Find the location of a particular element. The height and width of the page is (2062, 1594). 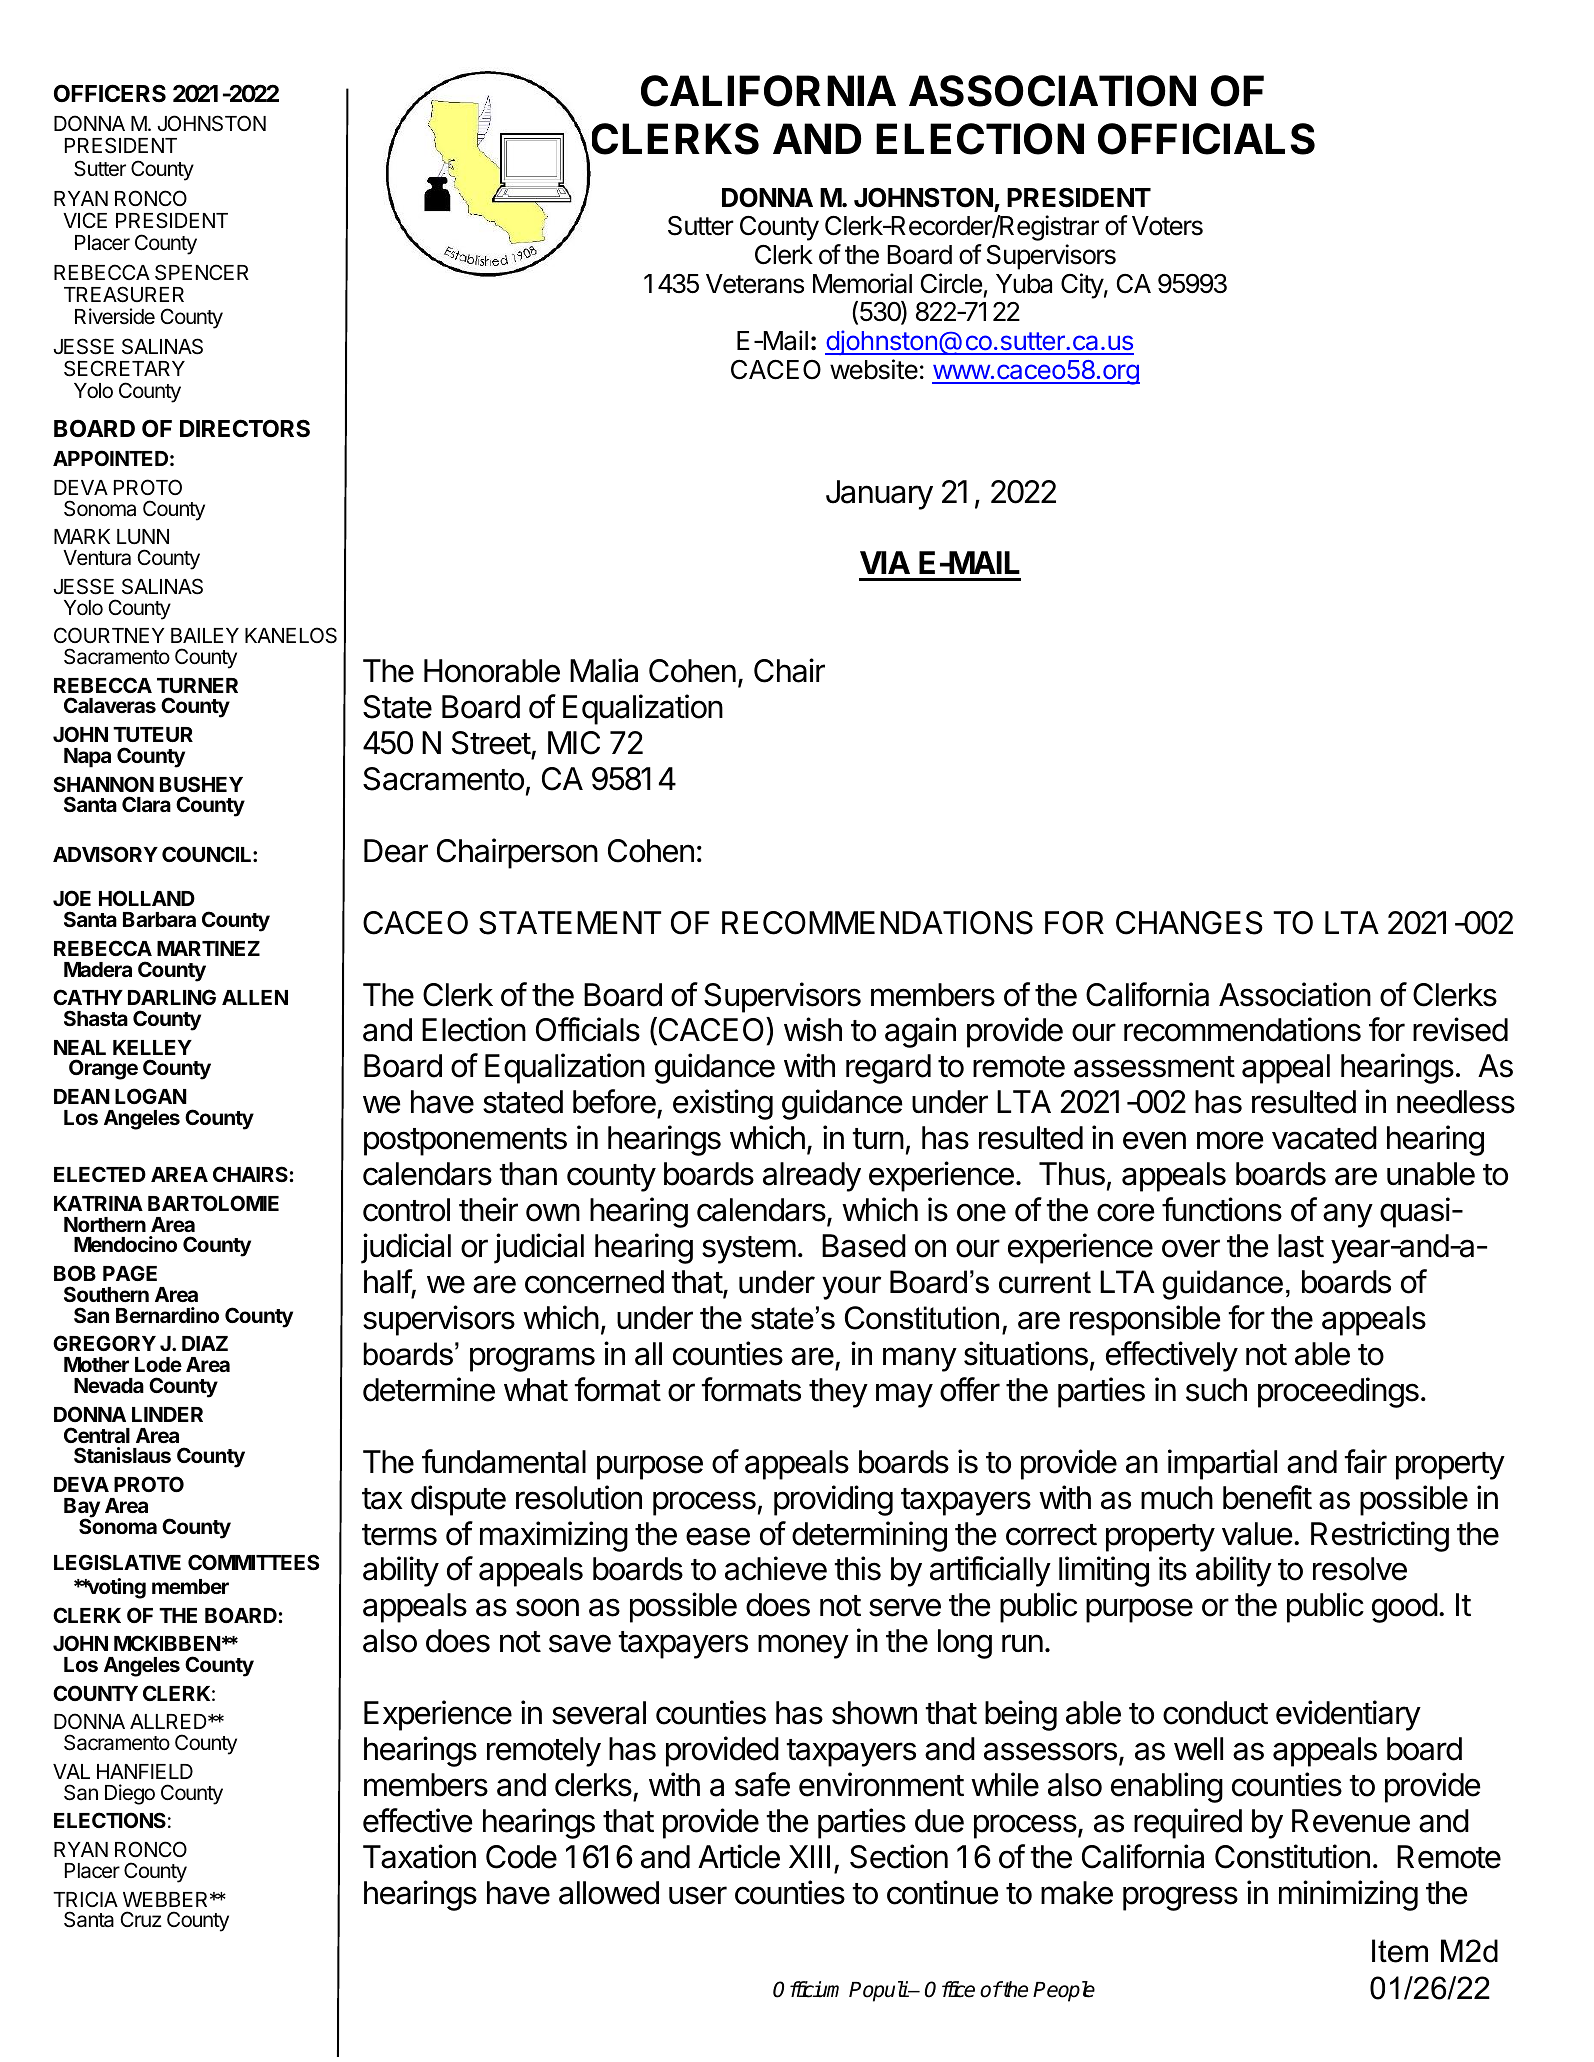

existing is located at coordinates (723, 1104).
